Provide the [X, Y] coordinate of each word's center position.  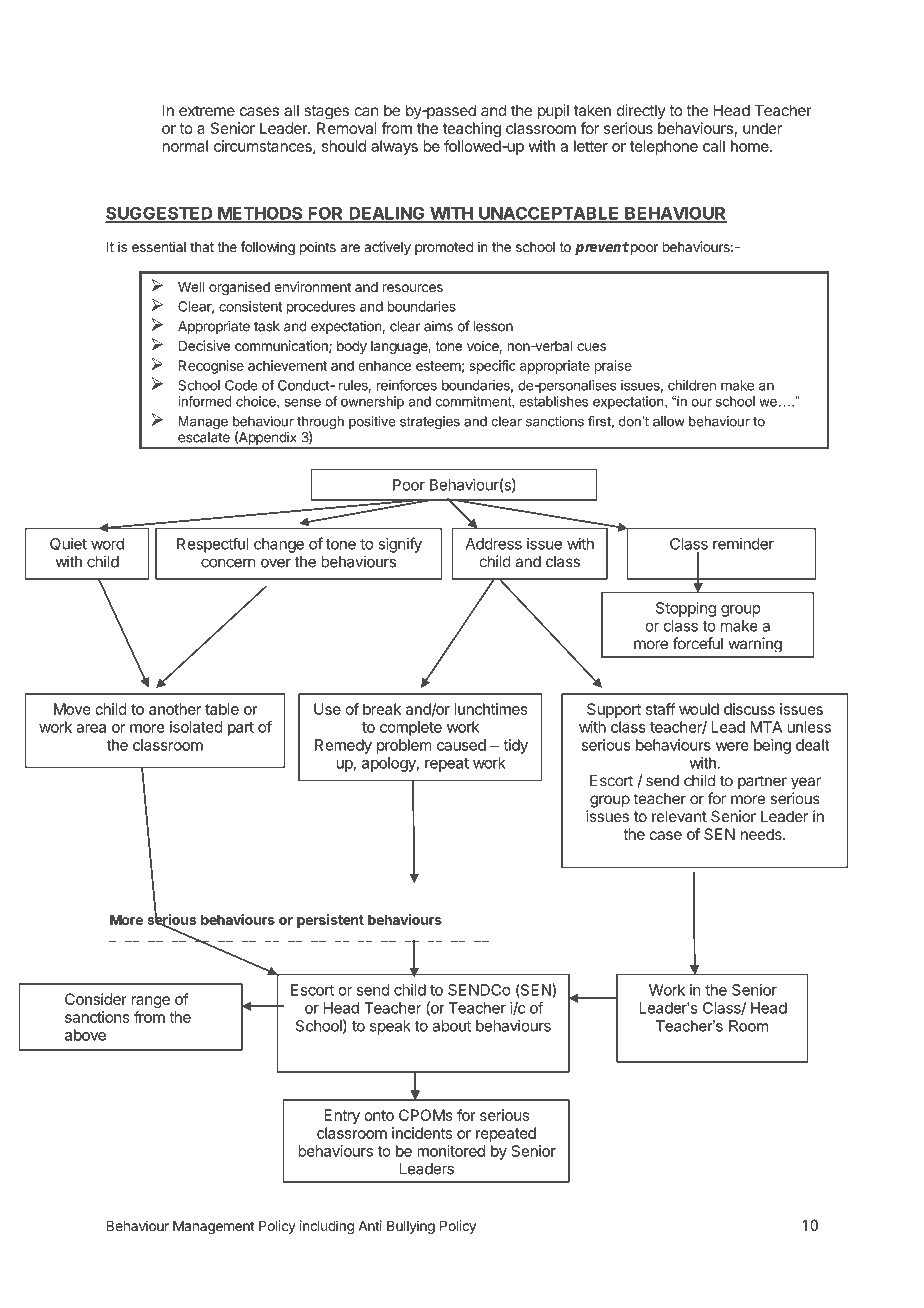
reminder [743, 544]
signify [400, 545]
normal [185, 146]
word [107, 544]
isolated [196, 727]
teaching [472, 129]
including [327, 1227]
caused [461, 745]
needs [762, 834]
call [714, 146]
